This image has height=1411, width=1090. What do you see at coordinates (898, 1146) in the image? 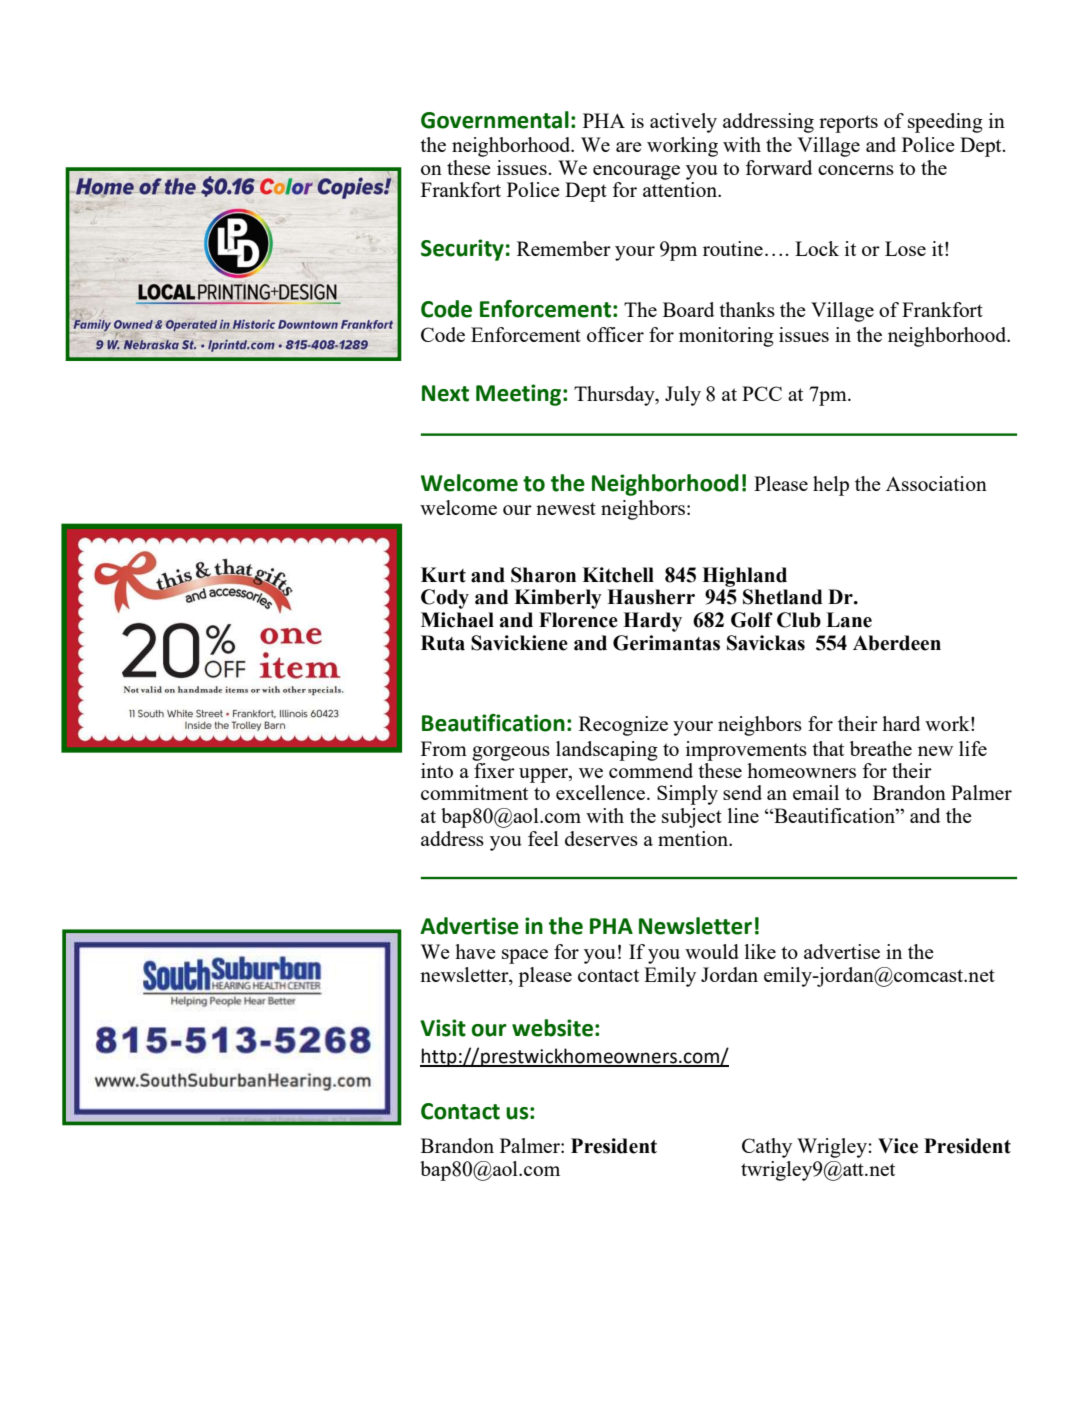
I see `Vice` at bounding box center [898, 1146].
